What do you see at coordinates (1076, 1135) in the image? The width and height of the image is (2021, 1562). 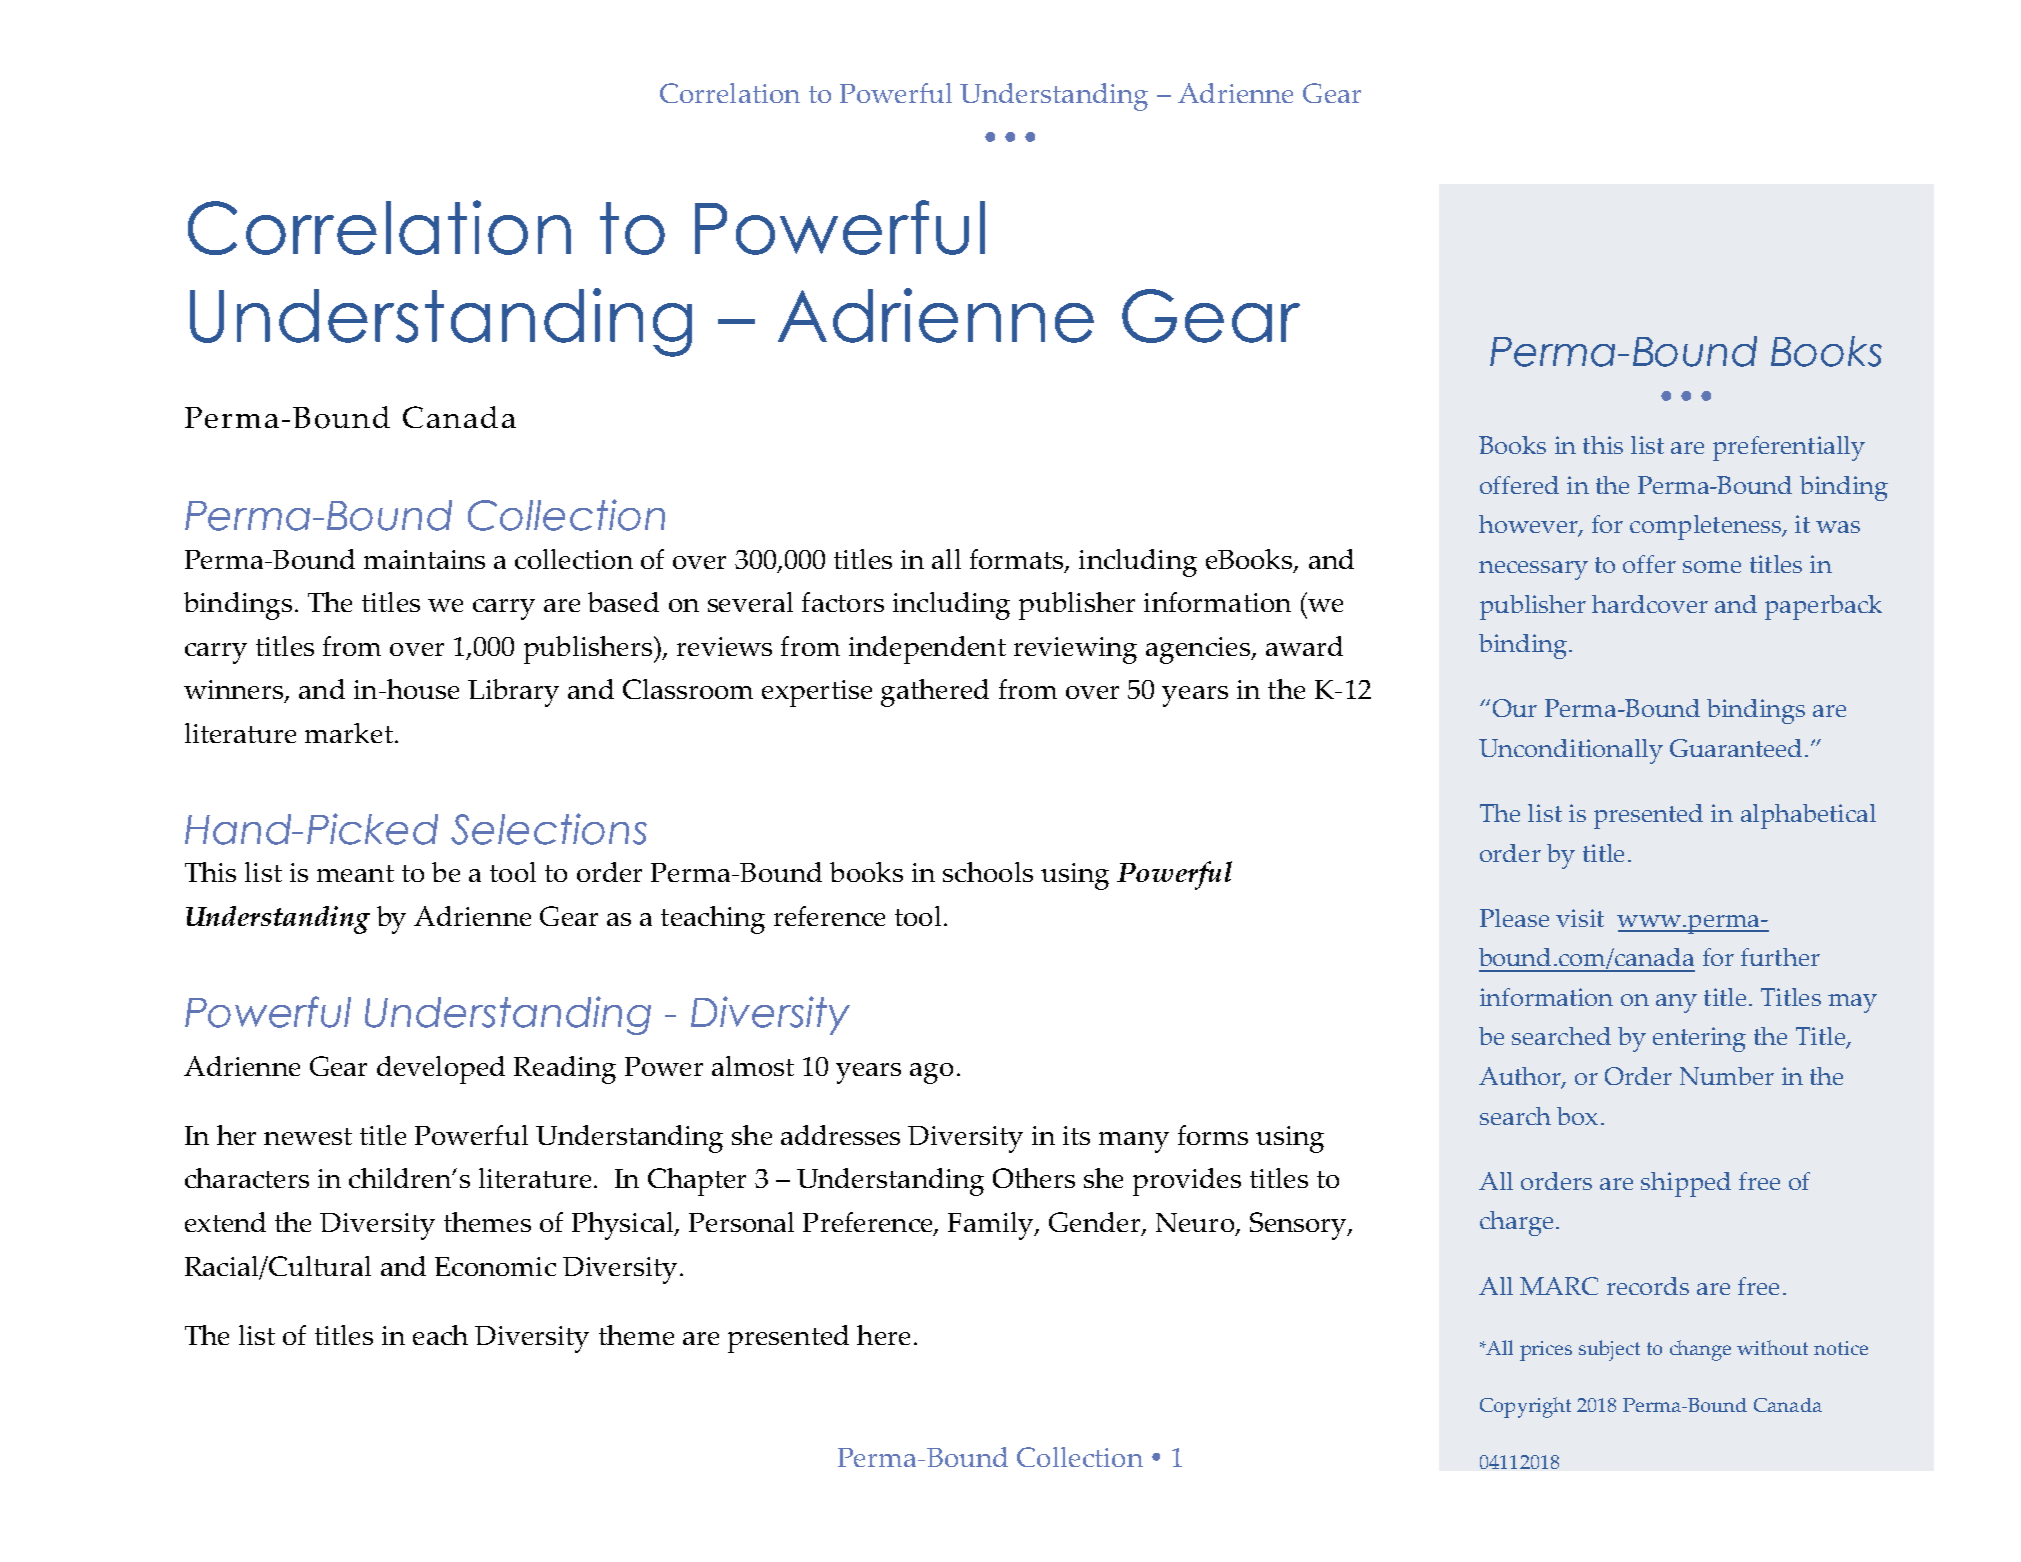 I see `its` at bounding box center [1076, 1135].
